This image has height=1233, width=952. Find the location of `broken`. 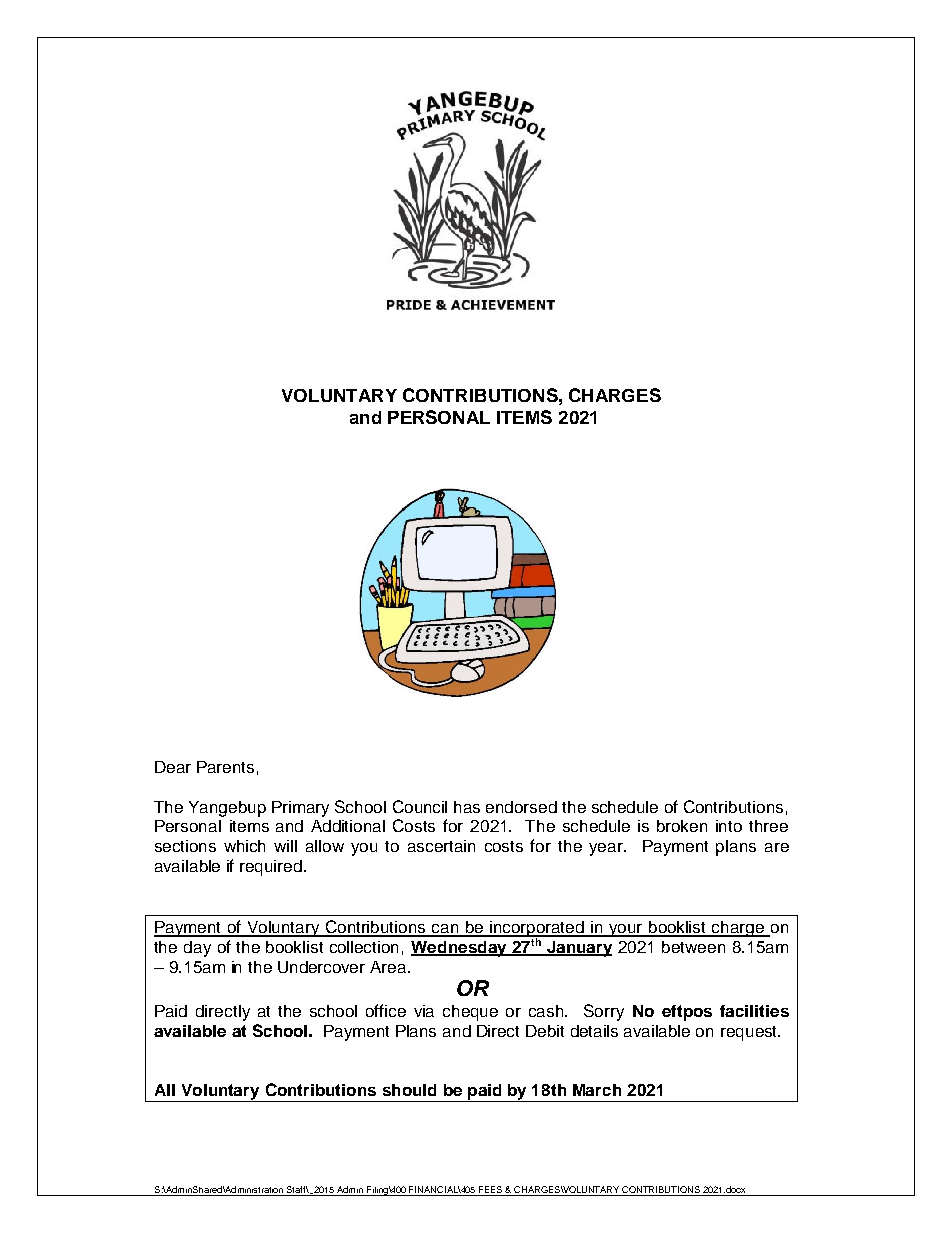

broken is located at coordinates (682, 826).
